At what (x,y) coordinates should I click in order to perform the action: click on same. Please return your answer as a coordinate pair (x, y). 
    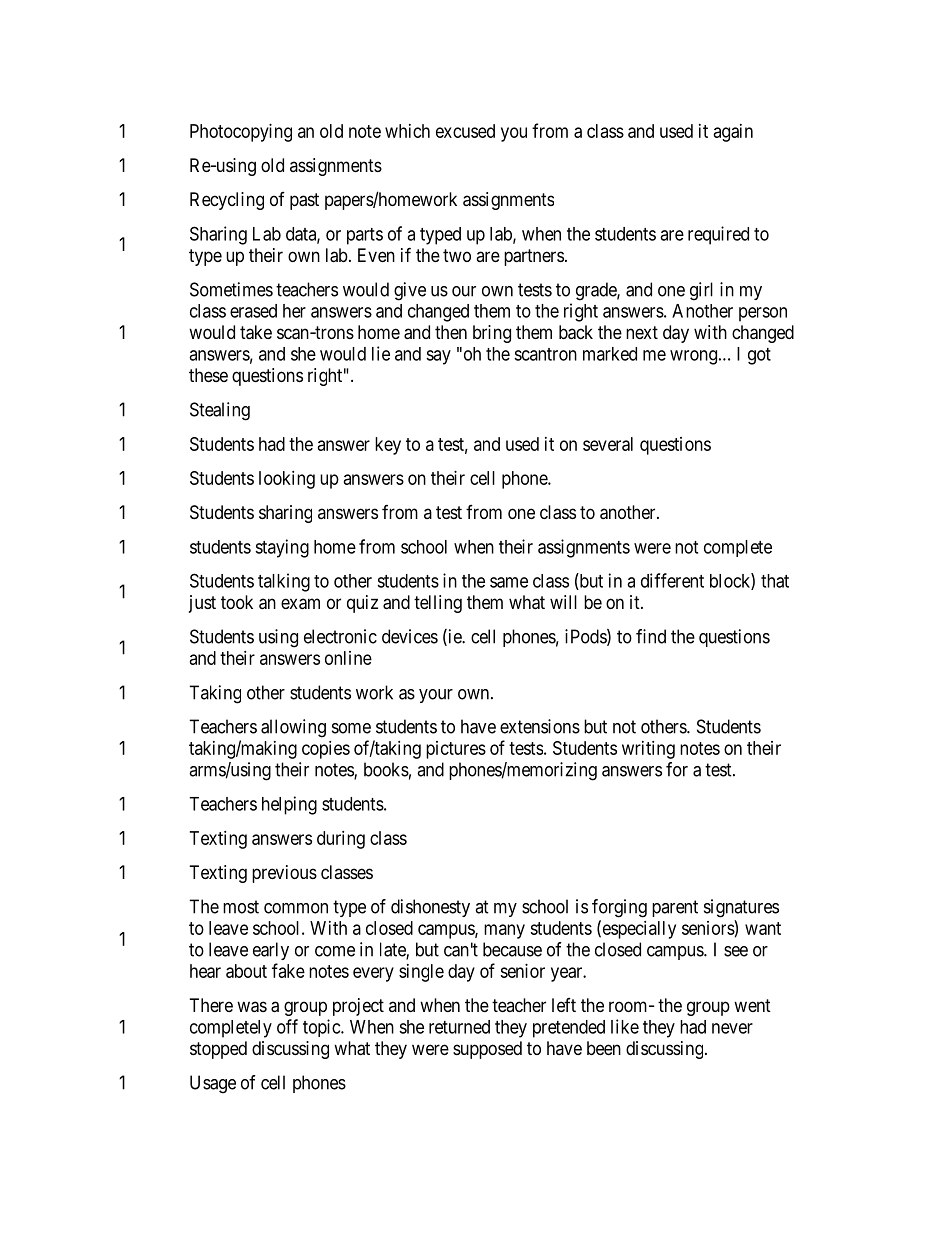
    Looking at the image, I should click on (509, 582).
